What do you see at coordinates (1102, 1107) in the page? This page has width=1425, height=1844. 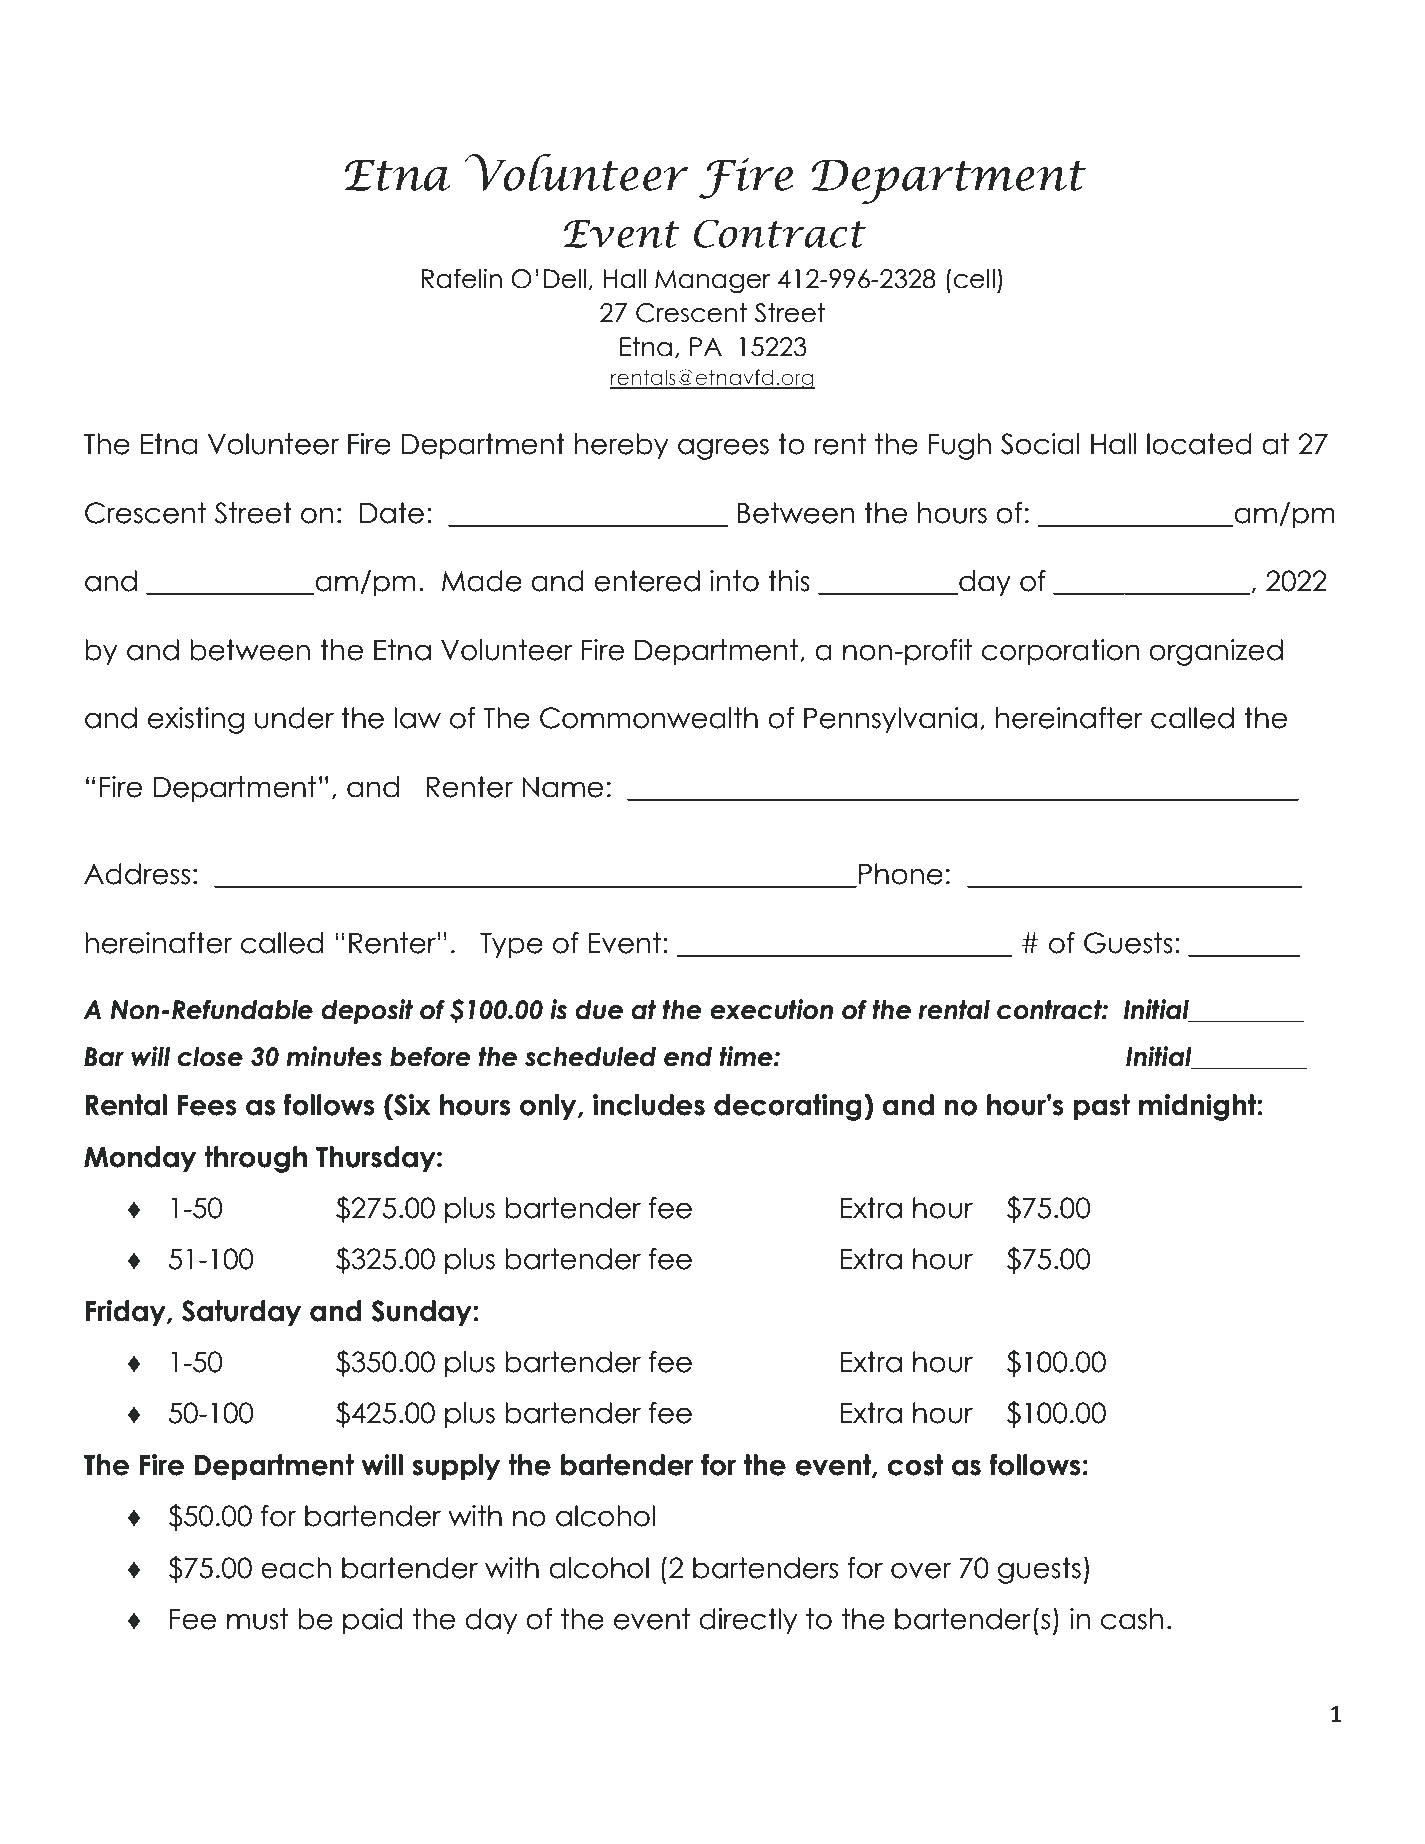 I see `past` at bounding box center [1102, 1107].
